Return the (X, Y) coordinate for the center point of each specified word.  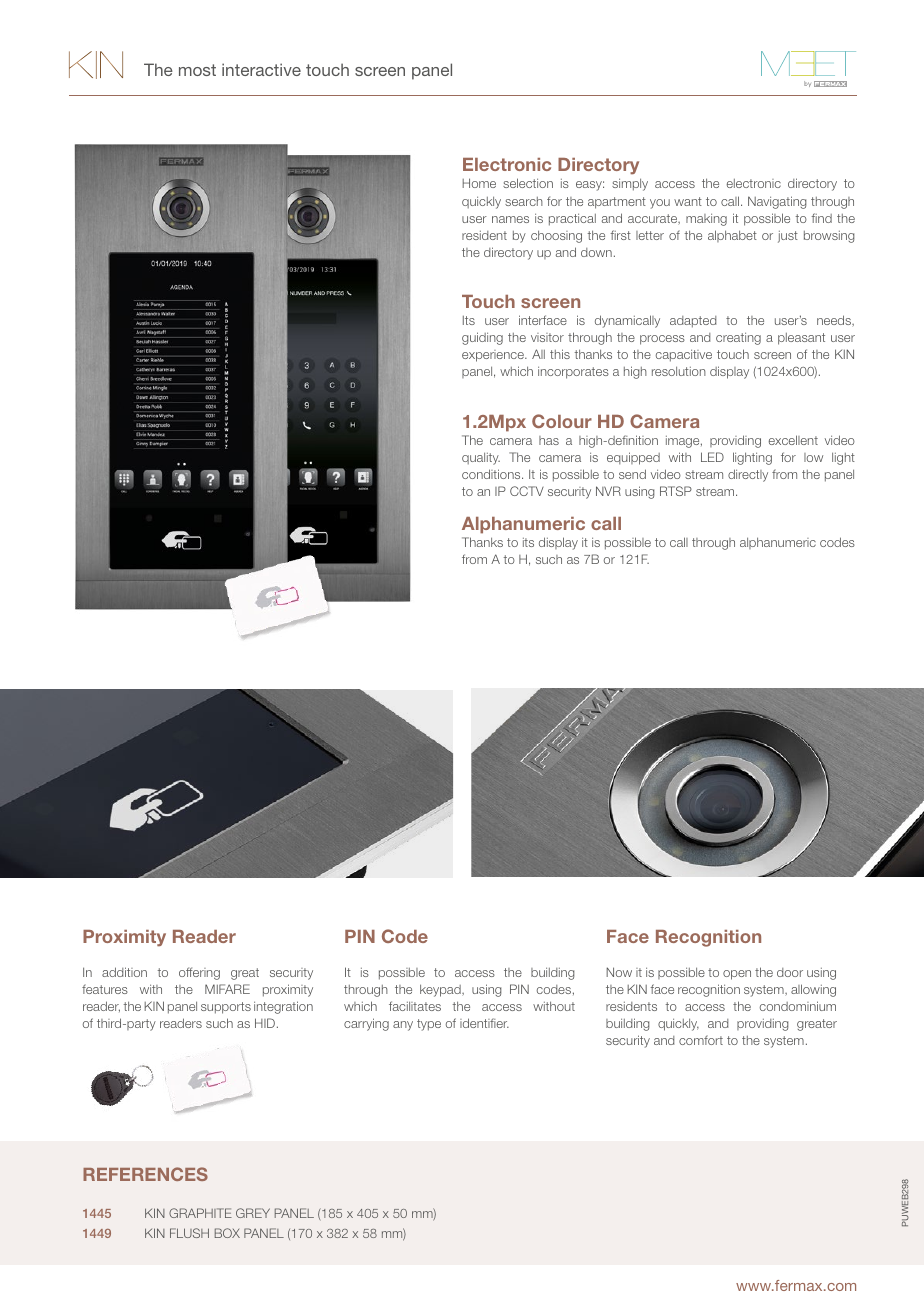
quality (481, 458)
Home (479, 183)
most (197, 70)
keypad (441, 990)
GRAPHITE (200, 1213)
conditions (492, 474)
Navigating (777, 202)
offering (199, 973)
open (737, 975)
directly (748, 475)
